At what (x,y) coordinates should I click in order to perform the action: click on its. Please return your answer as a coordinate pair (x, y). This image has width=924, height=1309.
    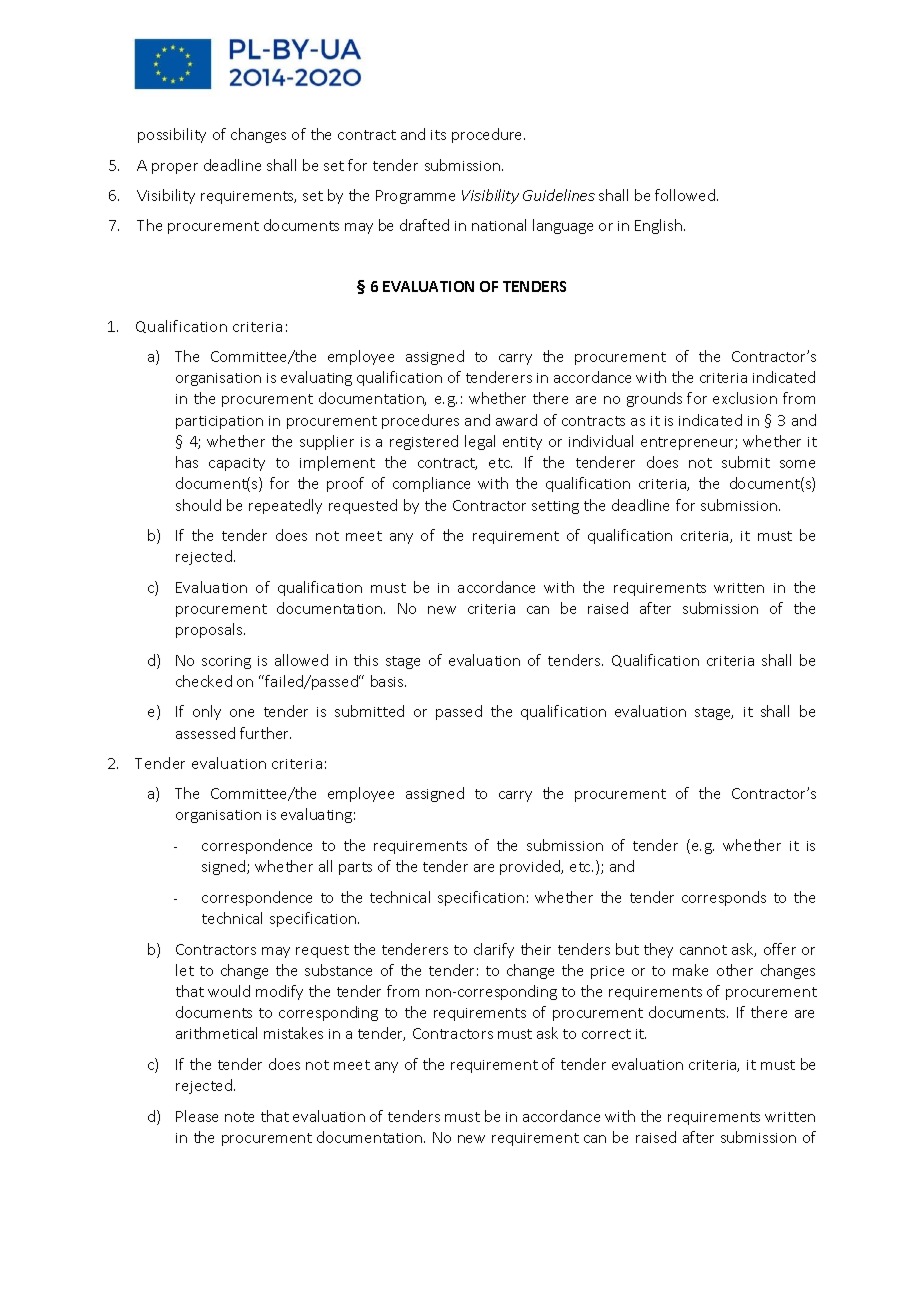
    Looking at the image, I should click on (438, 135).
